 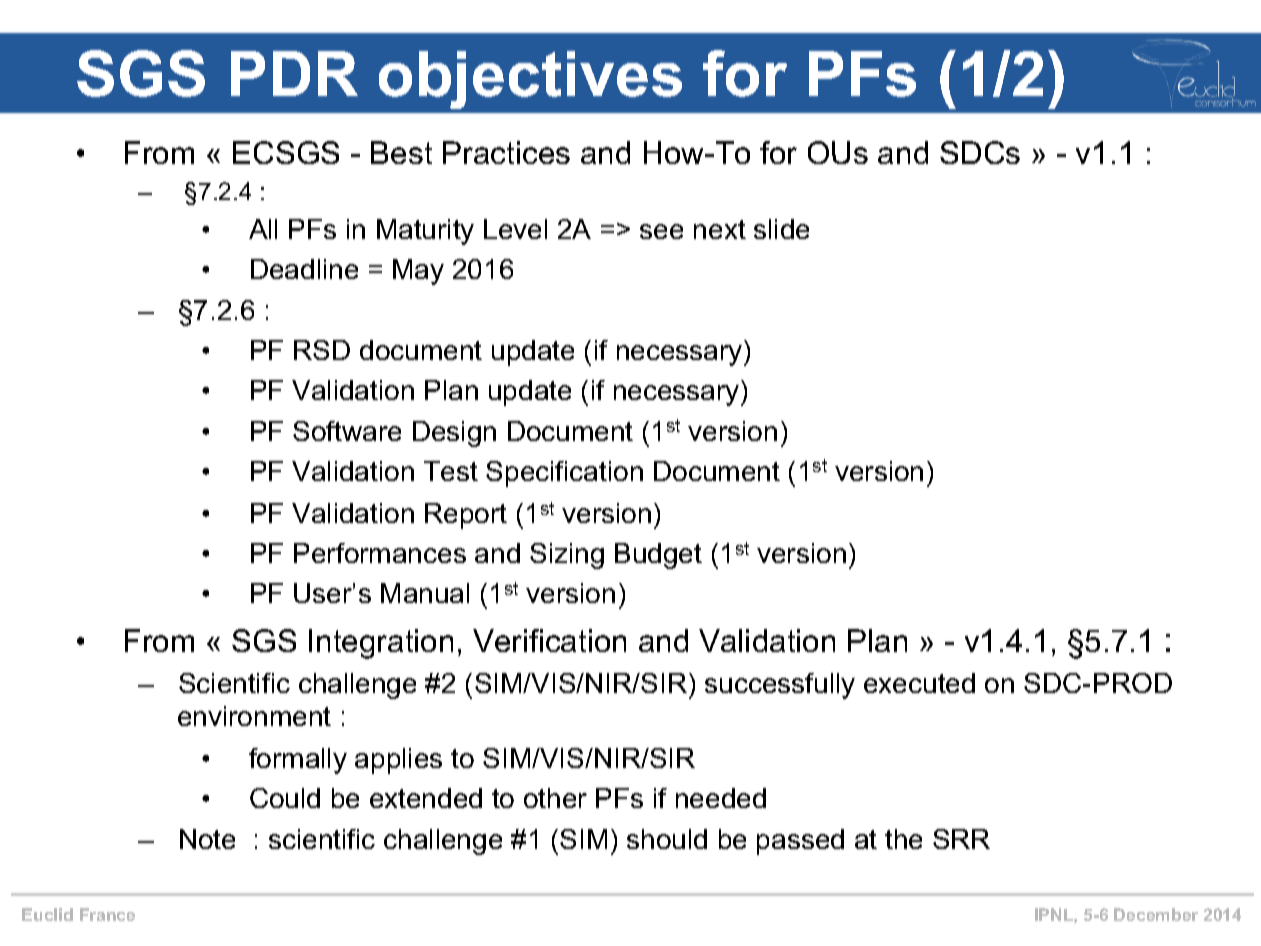 What do you see at coordinates (294, 73) in the screenshot?
I see `PDR` at bounding box center [294, 73].
